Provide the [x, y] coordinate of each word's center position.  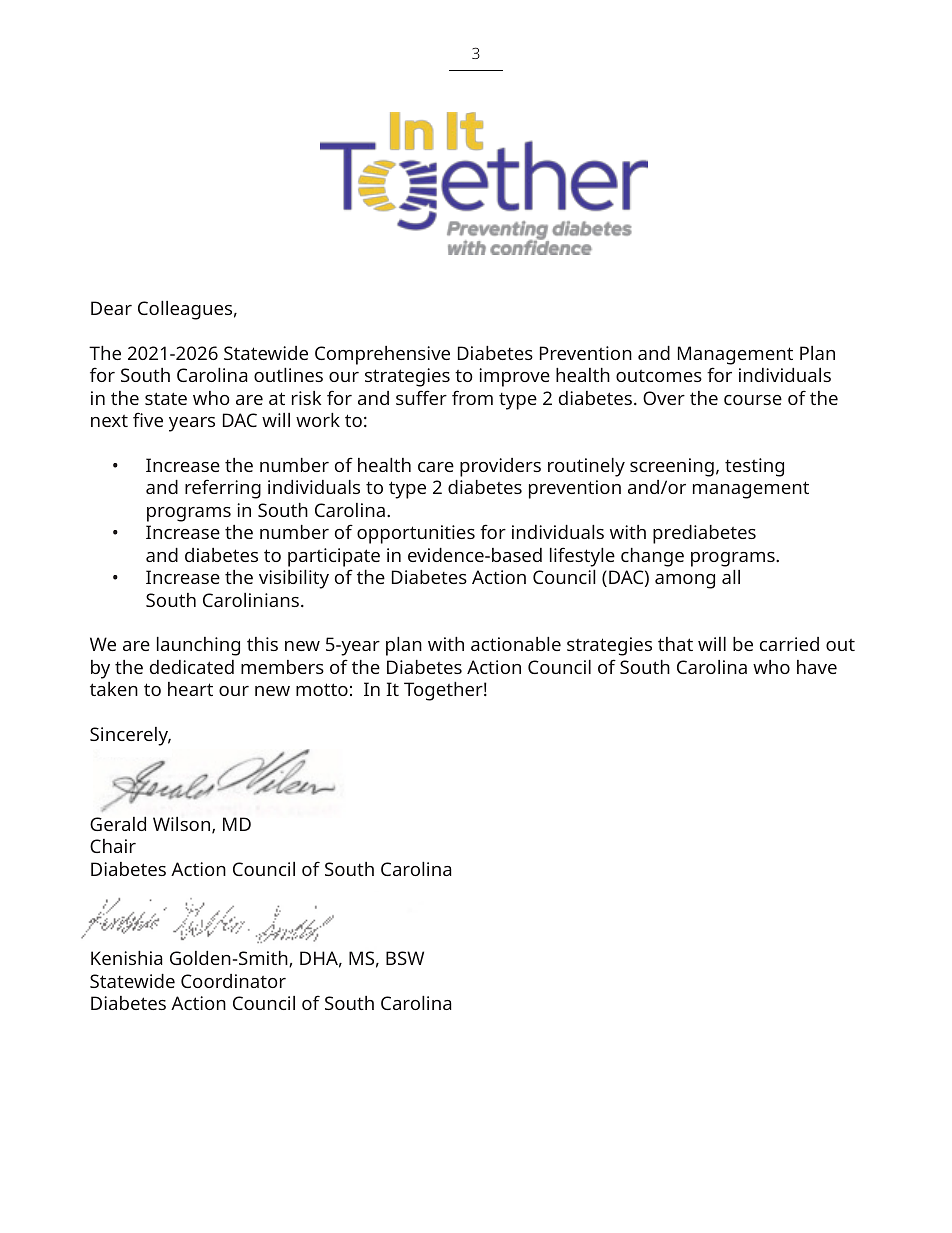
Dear [111, 308]
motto [322, 689]
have [817, 667]
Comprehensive [382, 355]
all [731, 577]
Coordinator [233, 981]
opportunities [416, 534]
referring [223, 489]
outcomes [659, 376]
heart [190, 689]
